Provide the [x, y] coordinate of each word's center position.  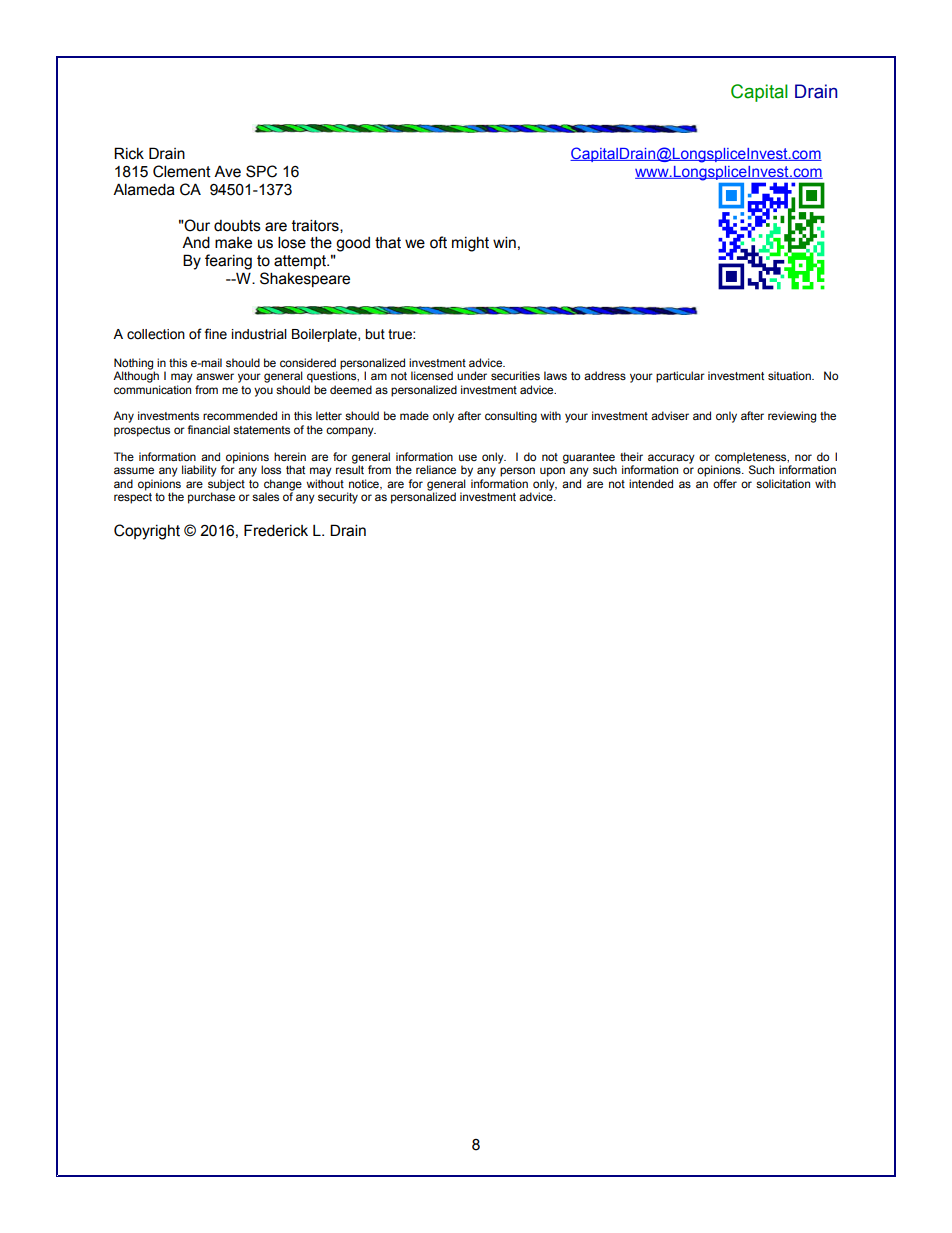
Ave [227, 171]
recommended [240, 415]
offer [725, 483]
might [470, 244]
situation [790, 375]
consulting [511, 417]
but [375, 334]
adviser [670, 415]
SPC [261, 171]
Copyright [147, 532]
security [338, 498]
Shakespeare [305, 279]
